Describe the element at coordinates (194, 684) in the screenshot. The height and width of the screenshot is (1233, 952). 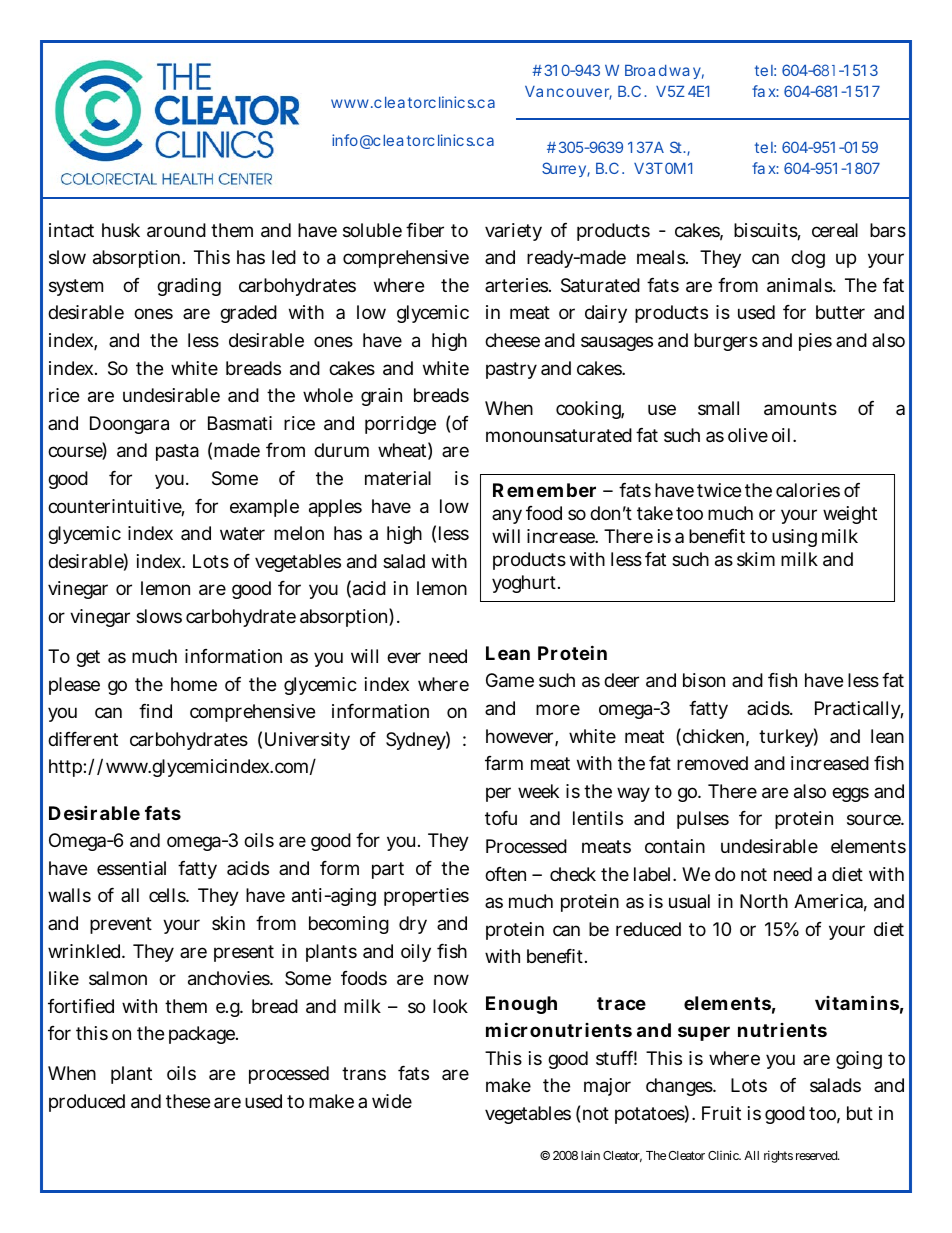
I see `home` at that location.
